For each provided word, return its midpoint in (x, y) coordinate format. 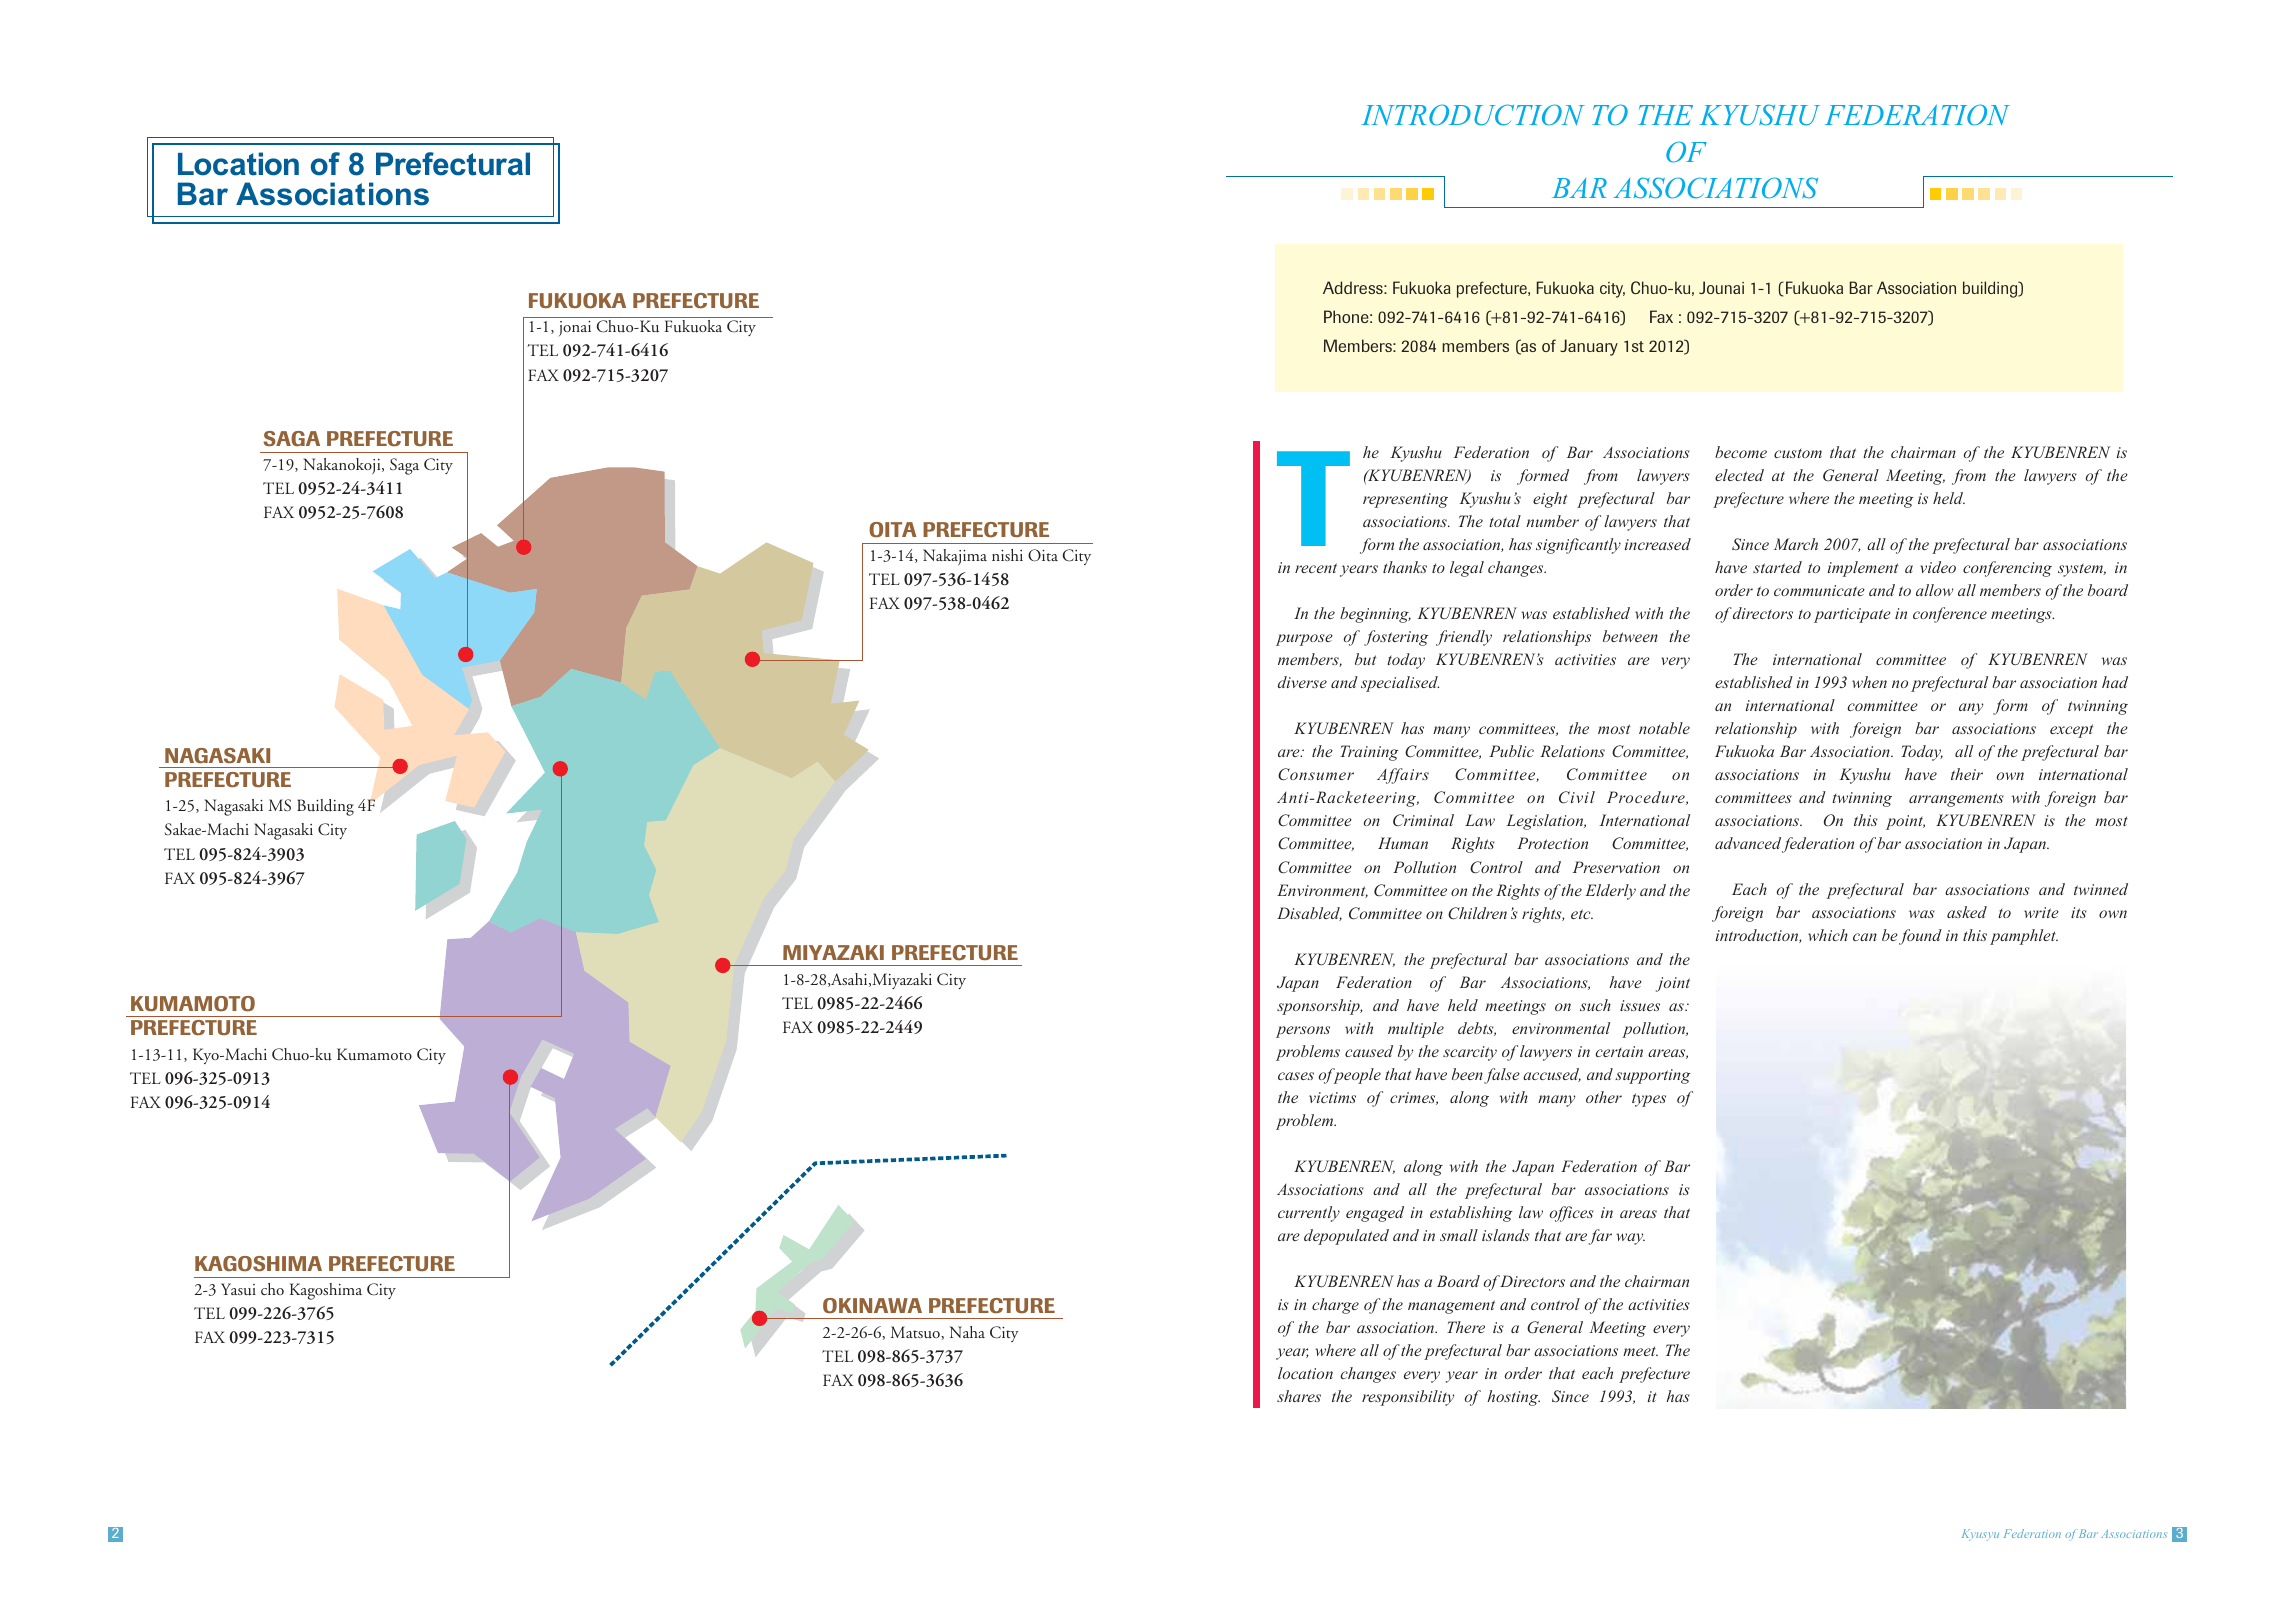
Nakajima (955, 557)
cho (272, 1289)
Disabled (1309, 914)
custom (1798, 453)
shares (1299, 1396)
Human (1403, 843)
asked (1967, 912)
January (1589, 347)
